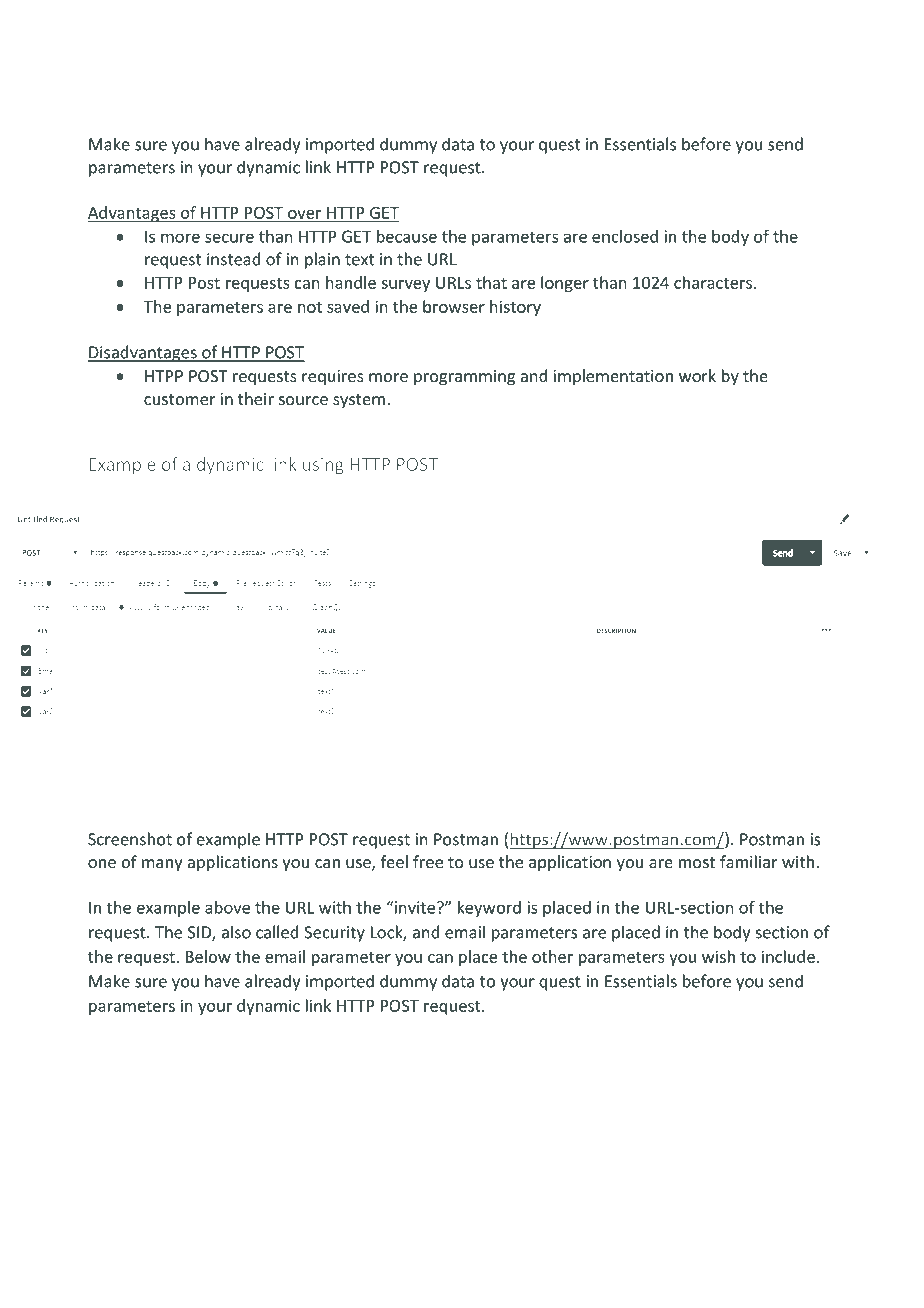  I want to click on because, so click(407, 236).
